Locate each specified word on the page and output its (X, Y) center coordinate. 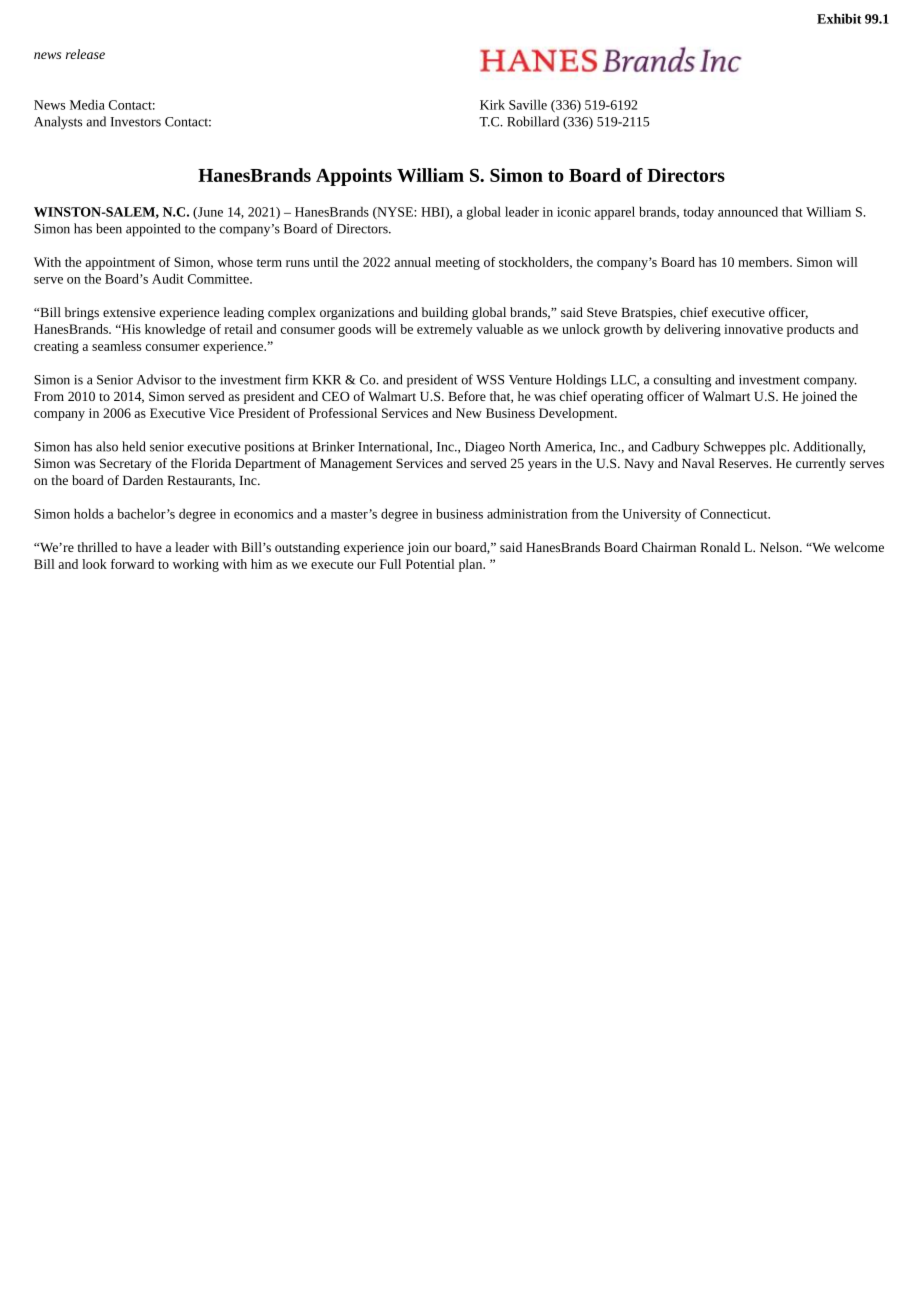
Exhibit (839, 18)
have (149, 547)
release (85, 54)
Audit (168, 278)
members (764, 262)
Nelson (780, 547)
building (445, 313)
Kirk (492, 104)
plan (472, 565)
